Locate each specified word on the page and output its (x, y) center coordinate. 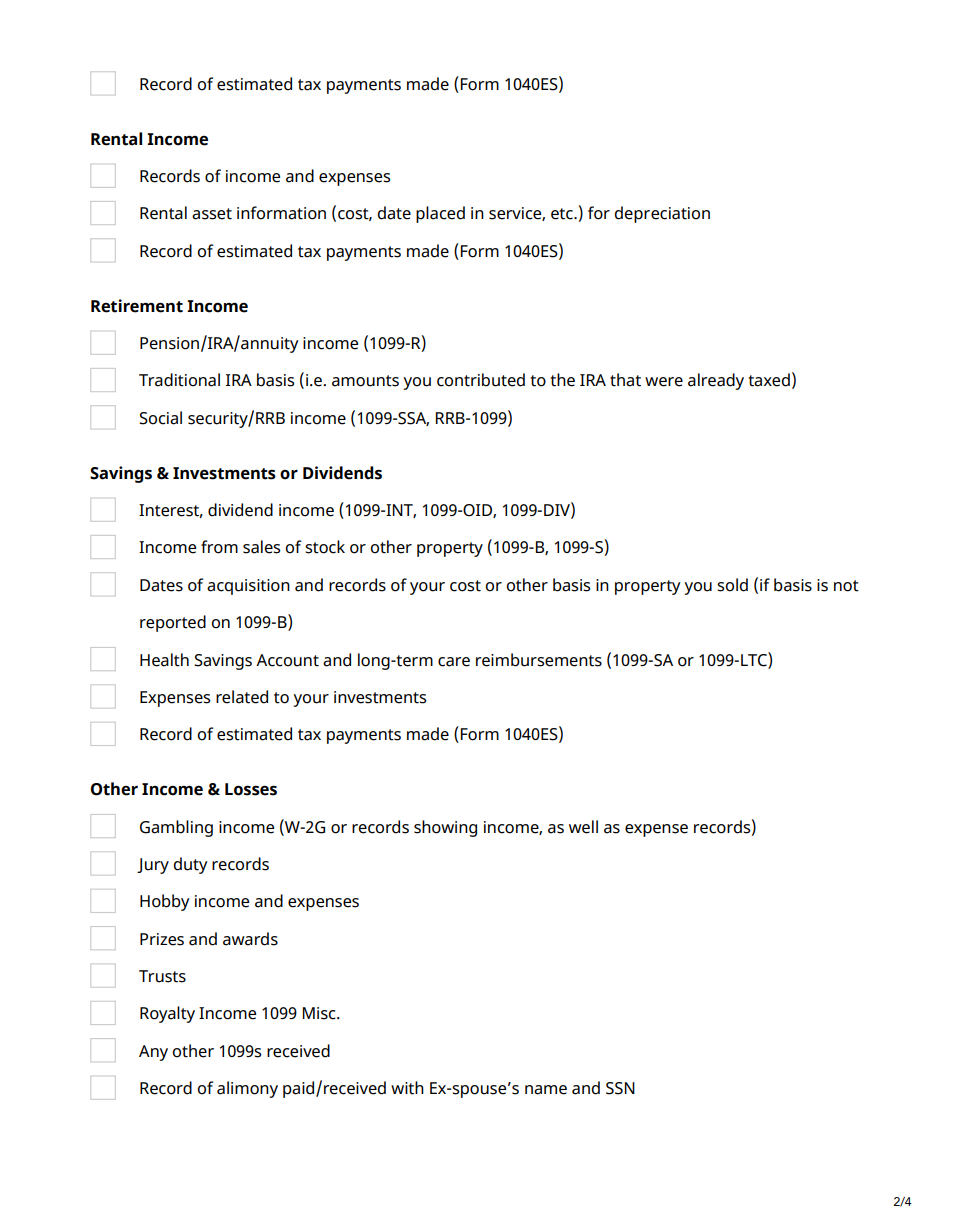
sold (732, 585)
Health (164, 660)
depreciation (662, 214)
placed (440, 214)
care (454, 662)
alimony (247, 1089)
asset (212, 214)
